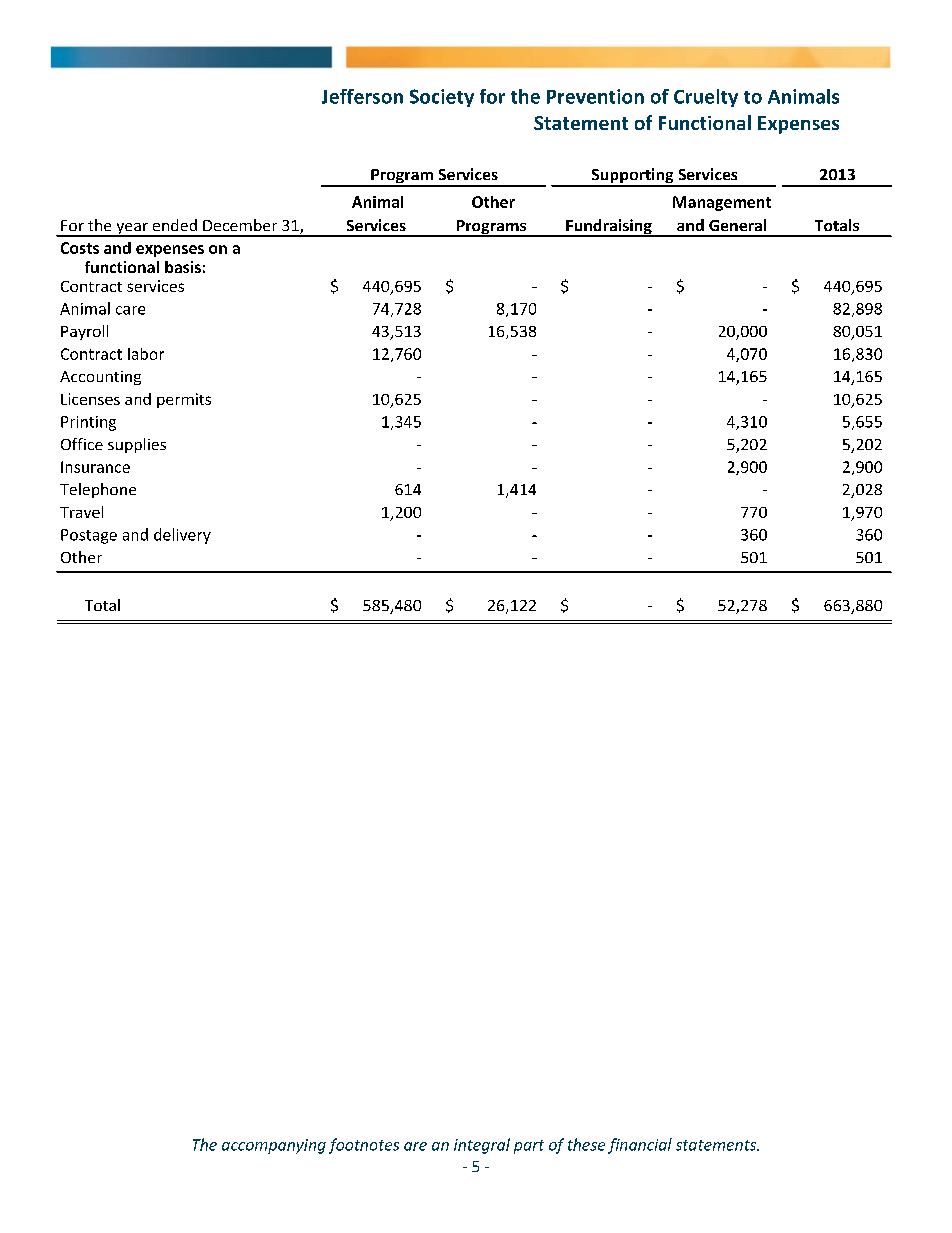 The width and height of the page is (952, 1233). I want to click on accompanying, so click(274, 1146).
